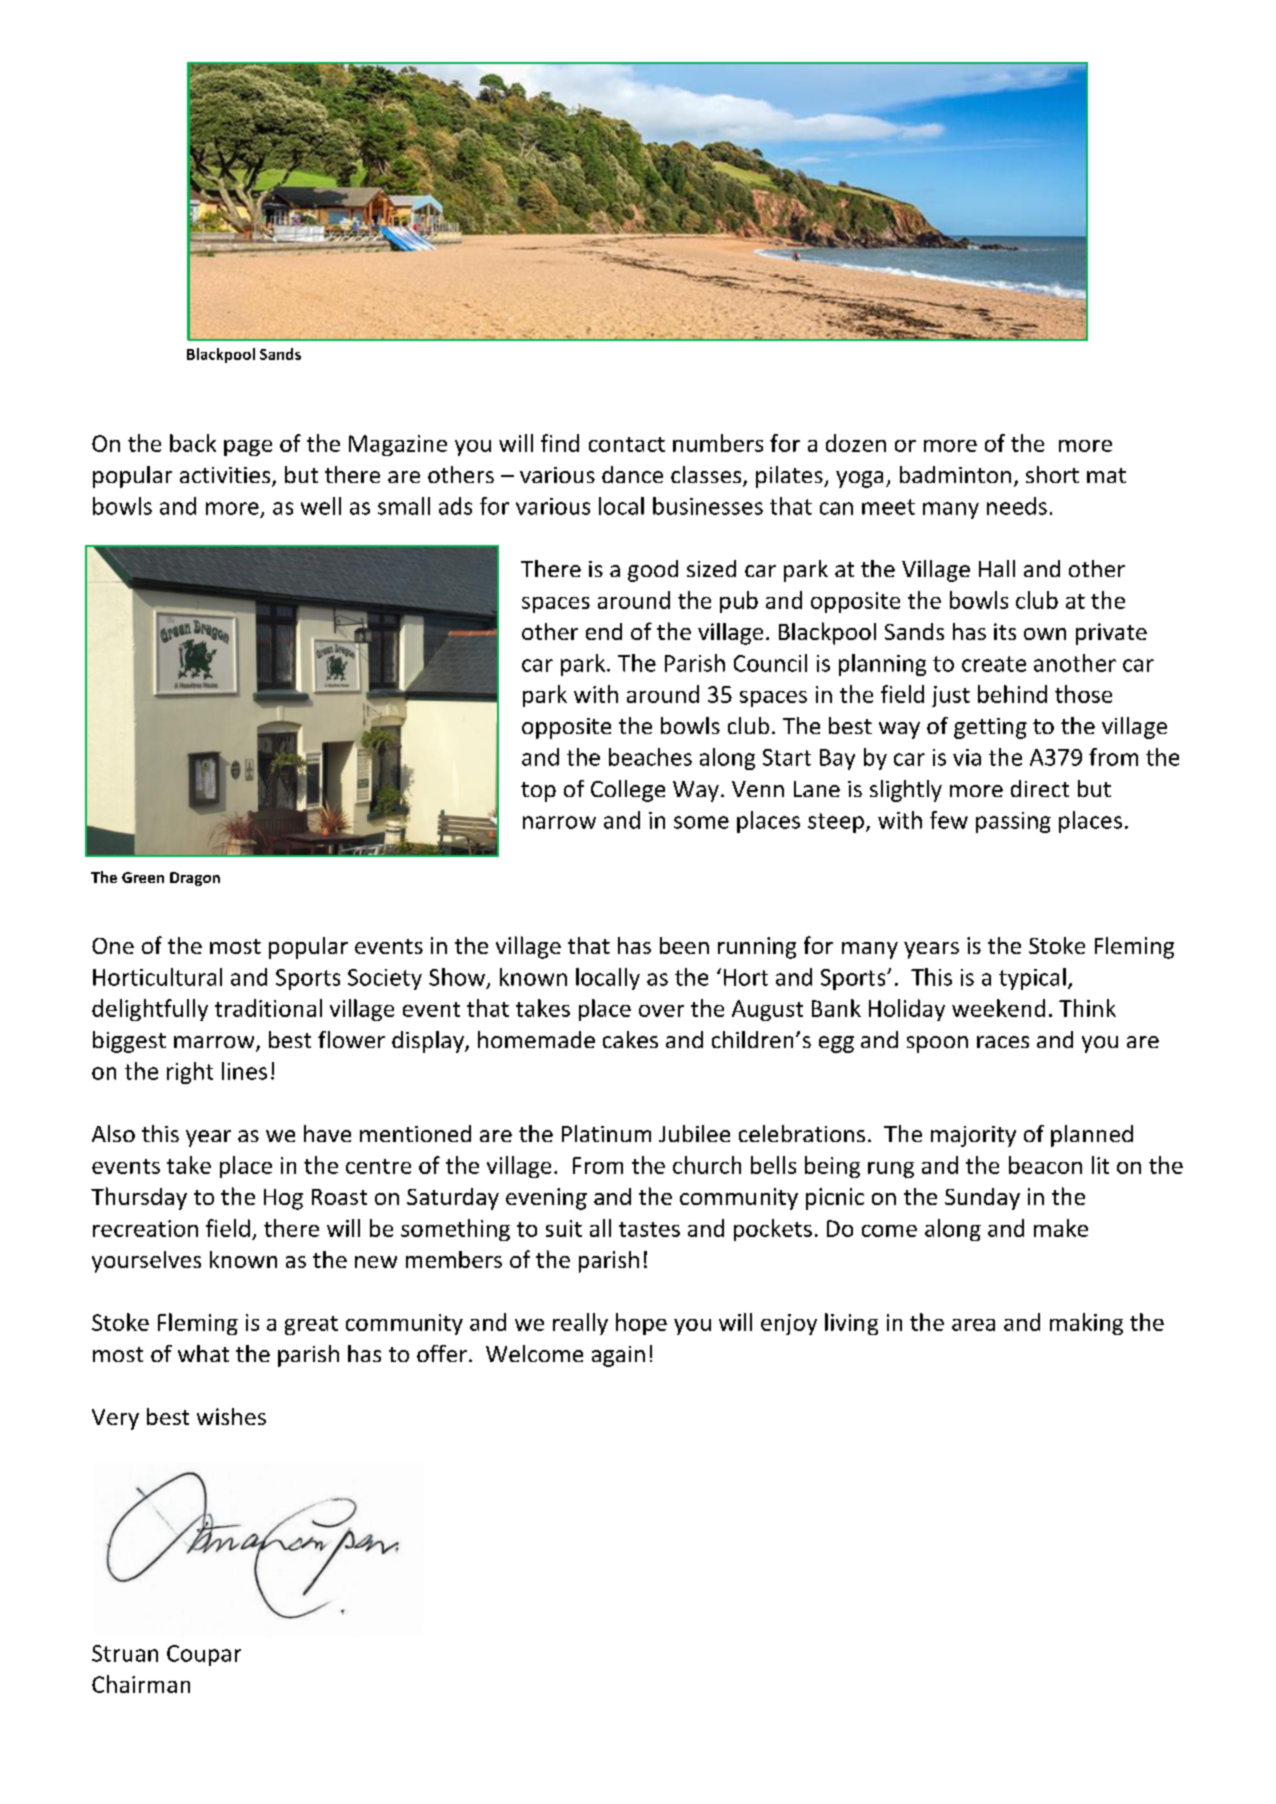  I want to click on lines, so click(244, 1071).
